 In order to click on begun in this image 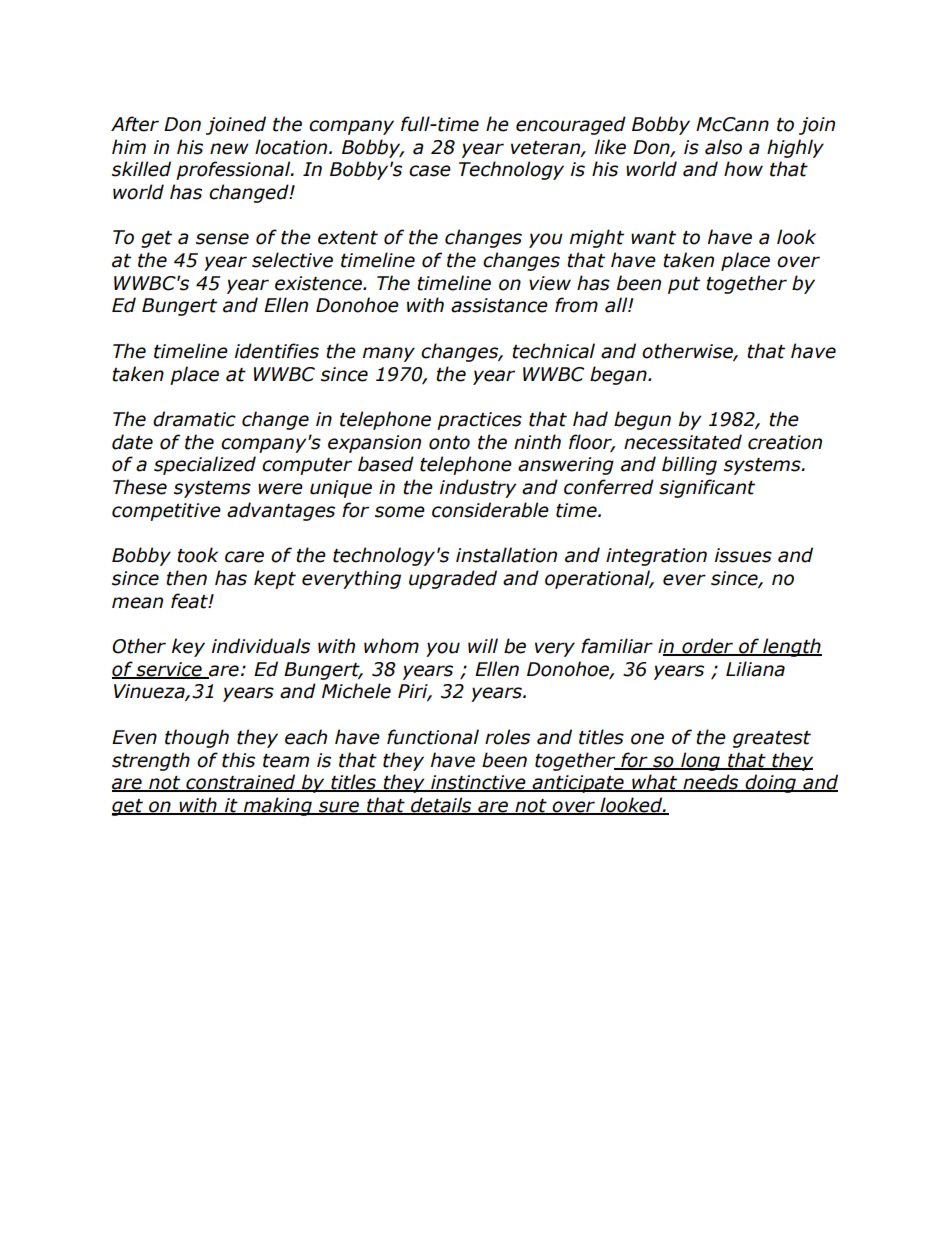, I will do `click(642, 420)`.
